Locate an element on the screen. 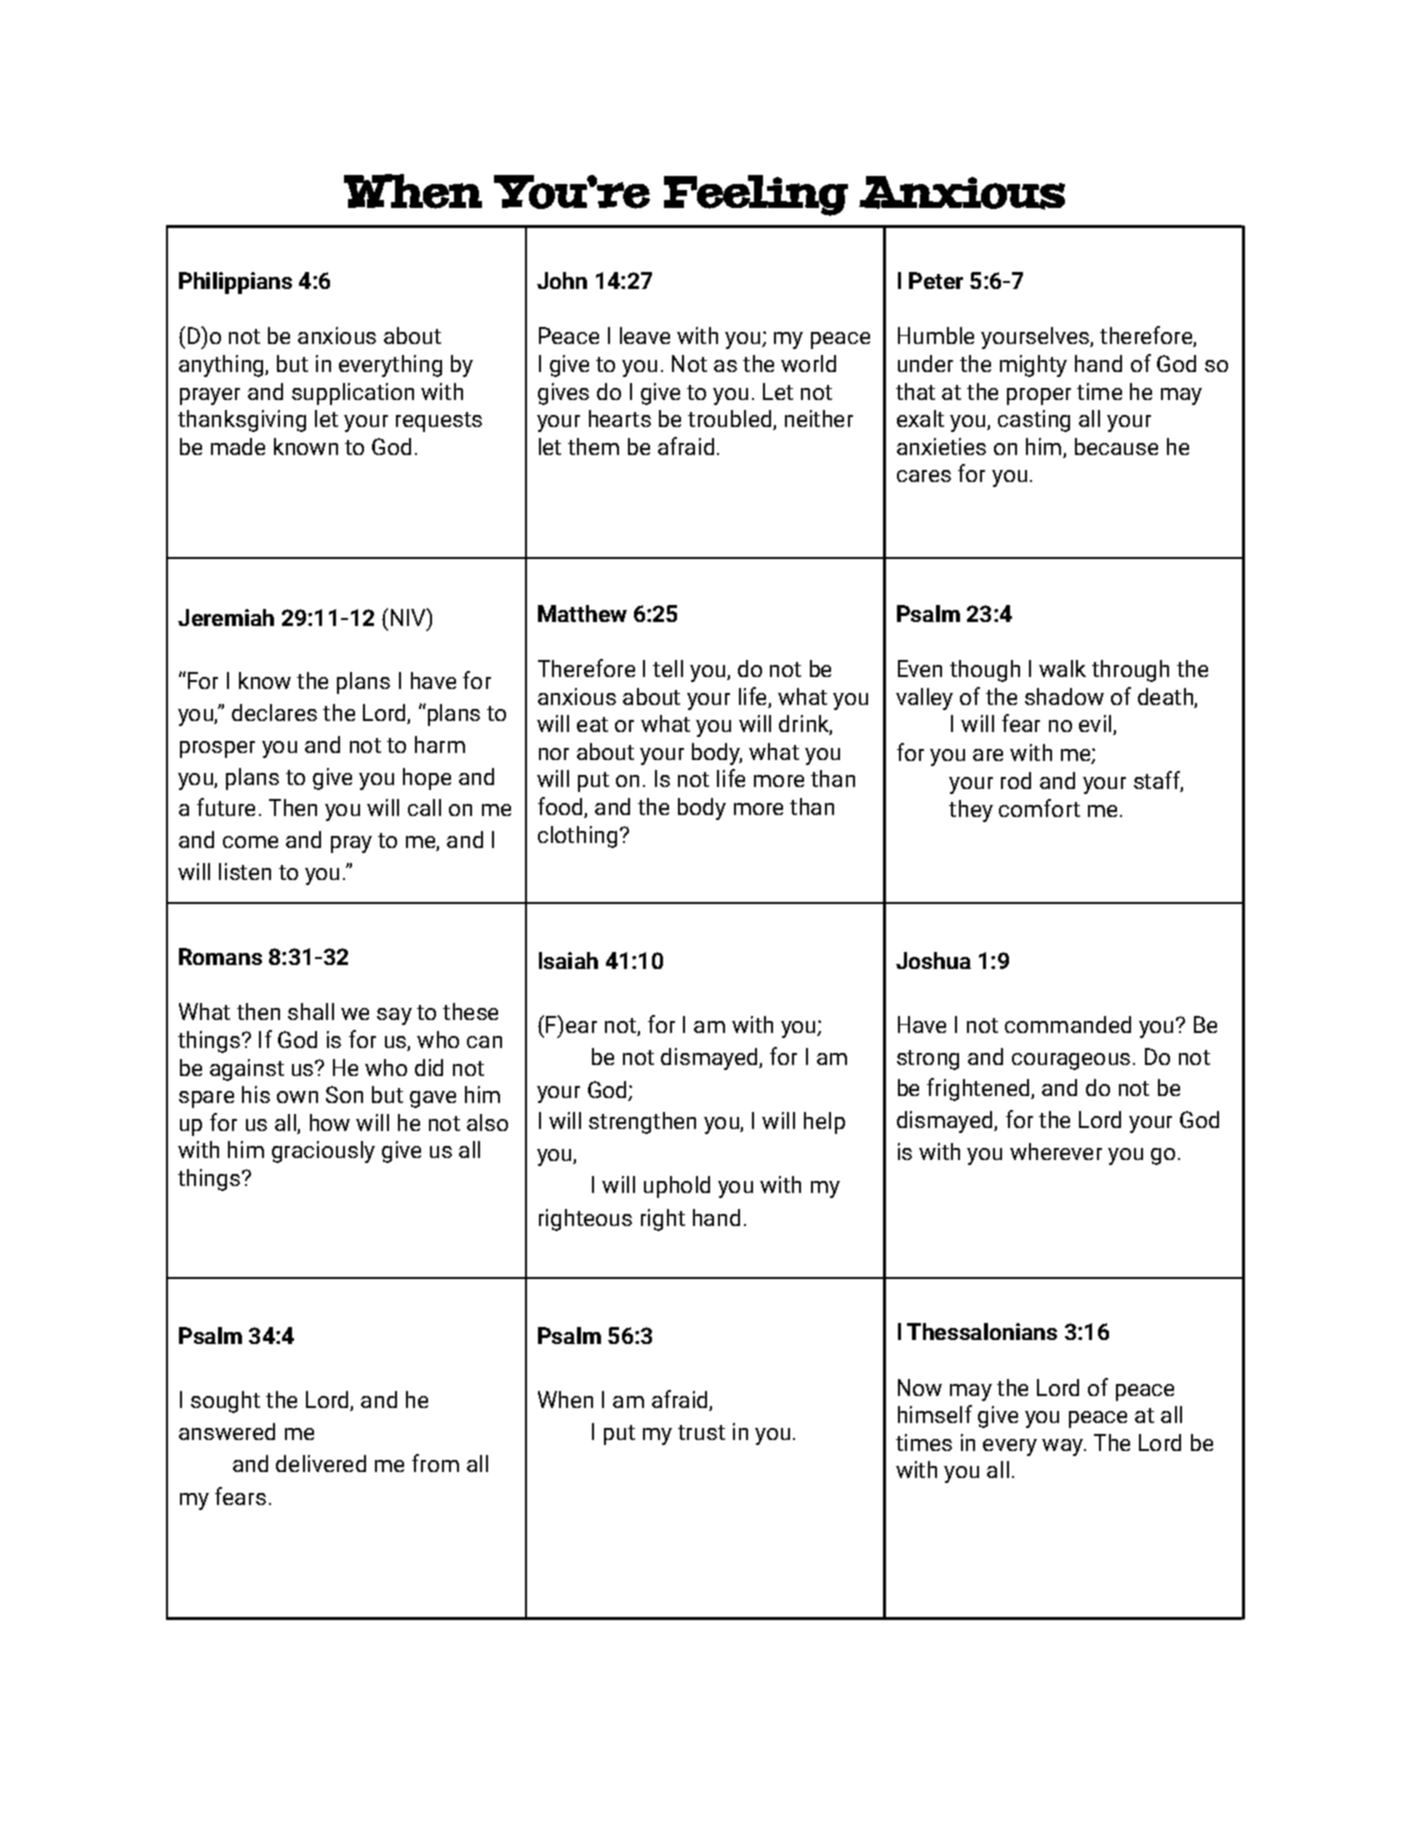 The image size is (1408, 1822). delivered is located at coordinates (321, 1463).
